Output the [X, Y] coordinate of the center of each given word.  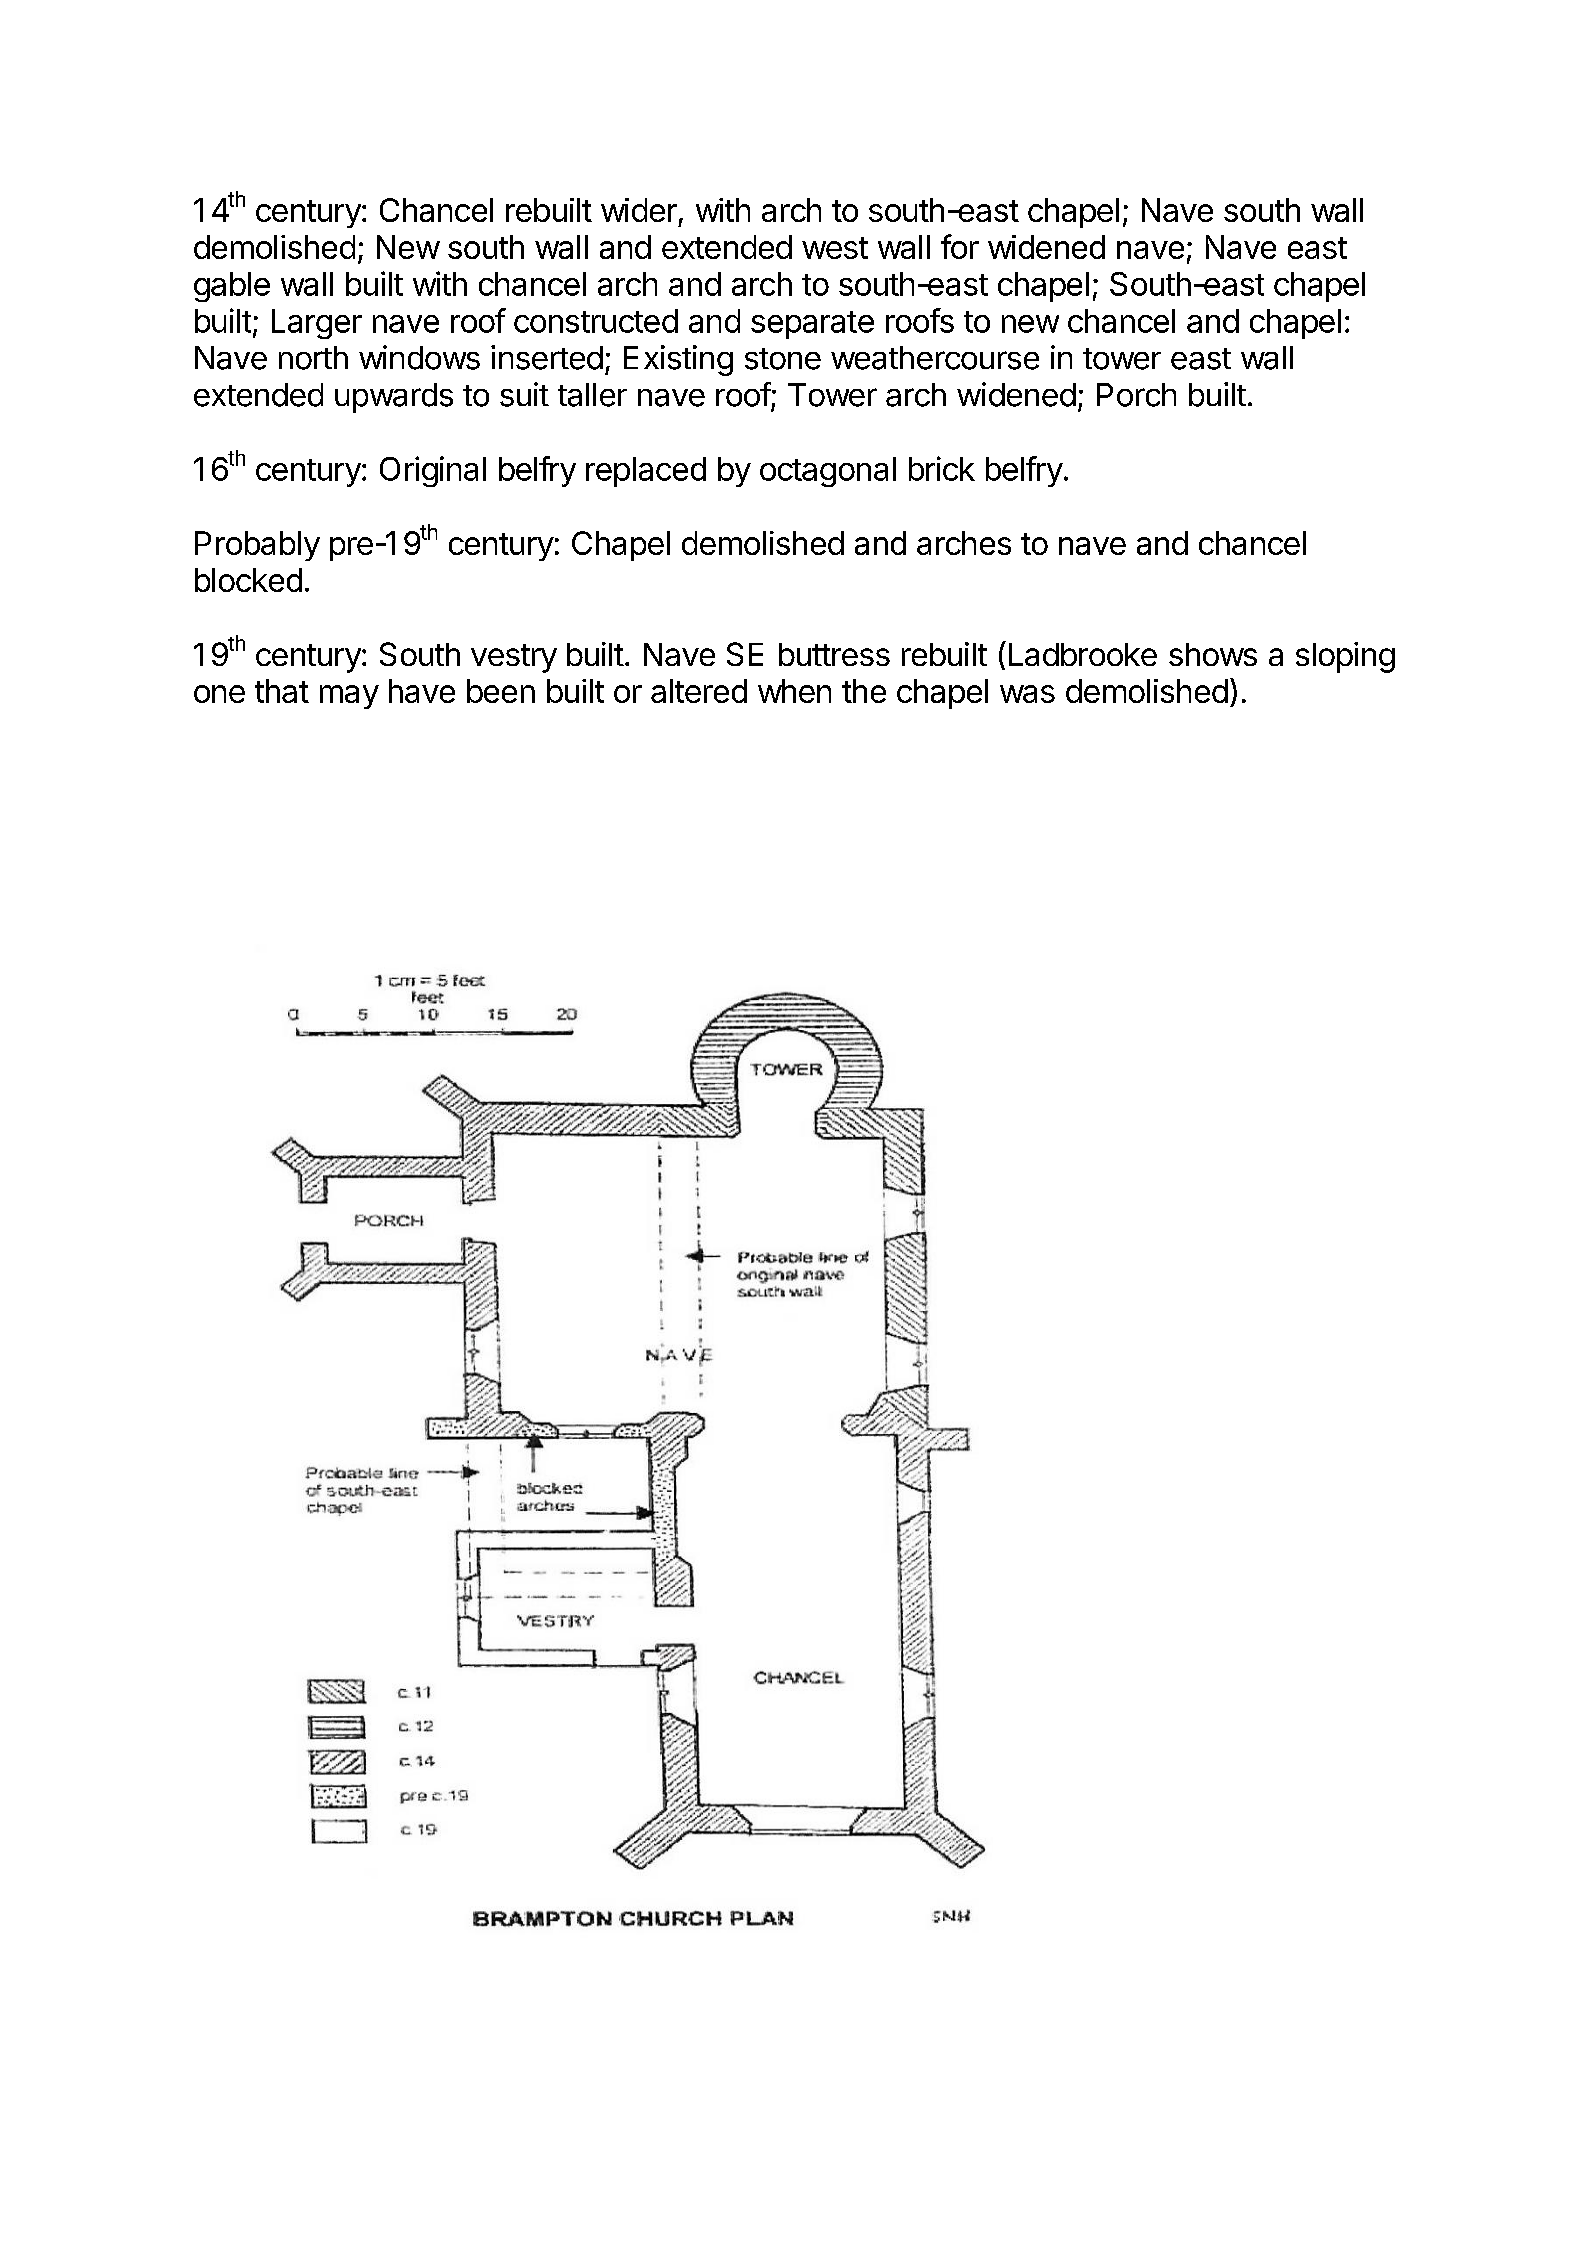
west [835, 248]
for [960, 246]
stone [783, 359]
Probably [257, 546]
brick [942, 468]
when [794, 691]
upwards [394, 398]
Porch [1136, 395]
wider [639, 210]
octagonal [828, 472]
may [349, 697]
